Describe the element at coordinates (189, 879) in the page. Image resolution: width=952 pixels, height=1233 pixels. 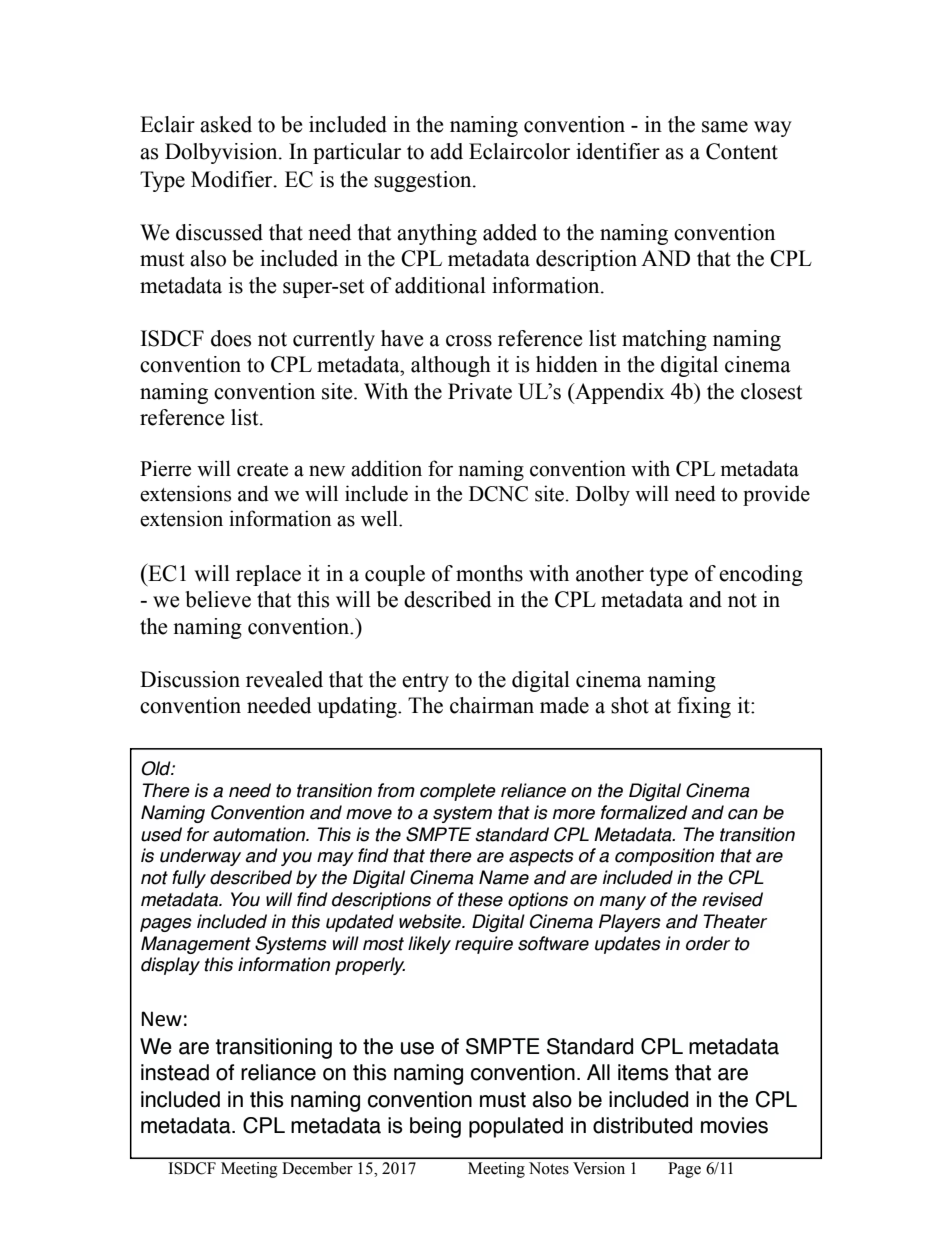
I see `fully` at that location.
